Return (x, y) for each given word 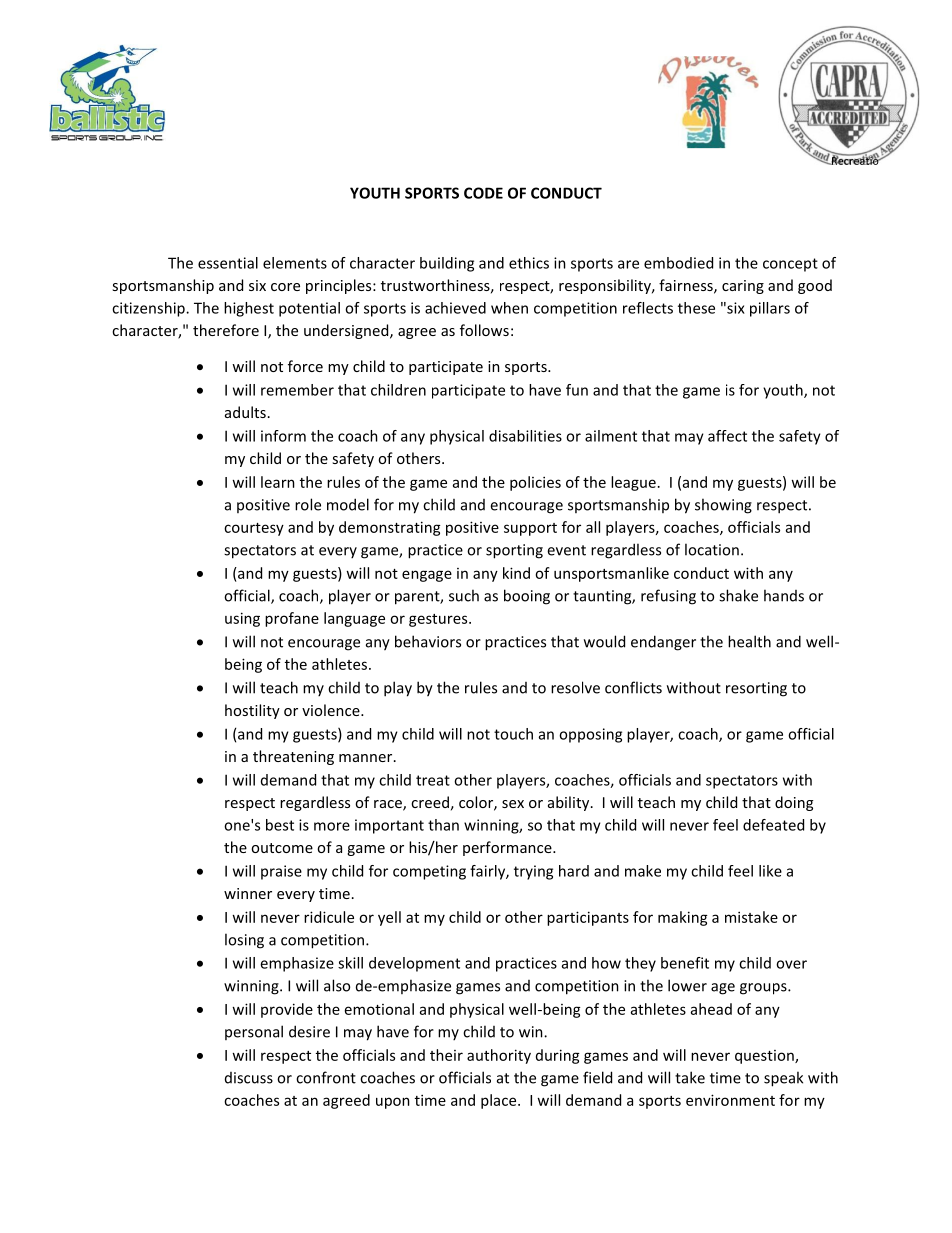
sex (513, 804)
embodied (678, 263)
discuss (249, 1078)
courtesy (254, 529)
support (530, 529)
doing (794, 803)
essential (228, 263)
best (280, 825)
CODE (483, 193)
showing (723, 506)
